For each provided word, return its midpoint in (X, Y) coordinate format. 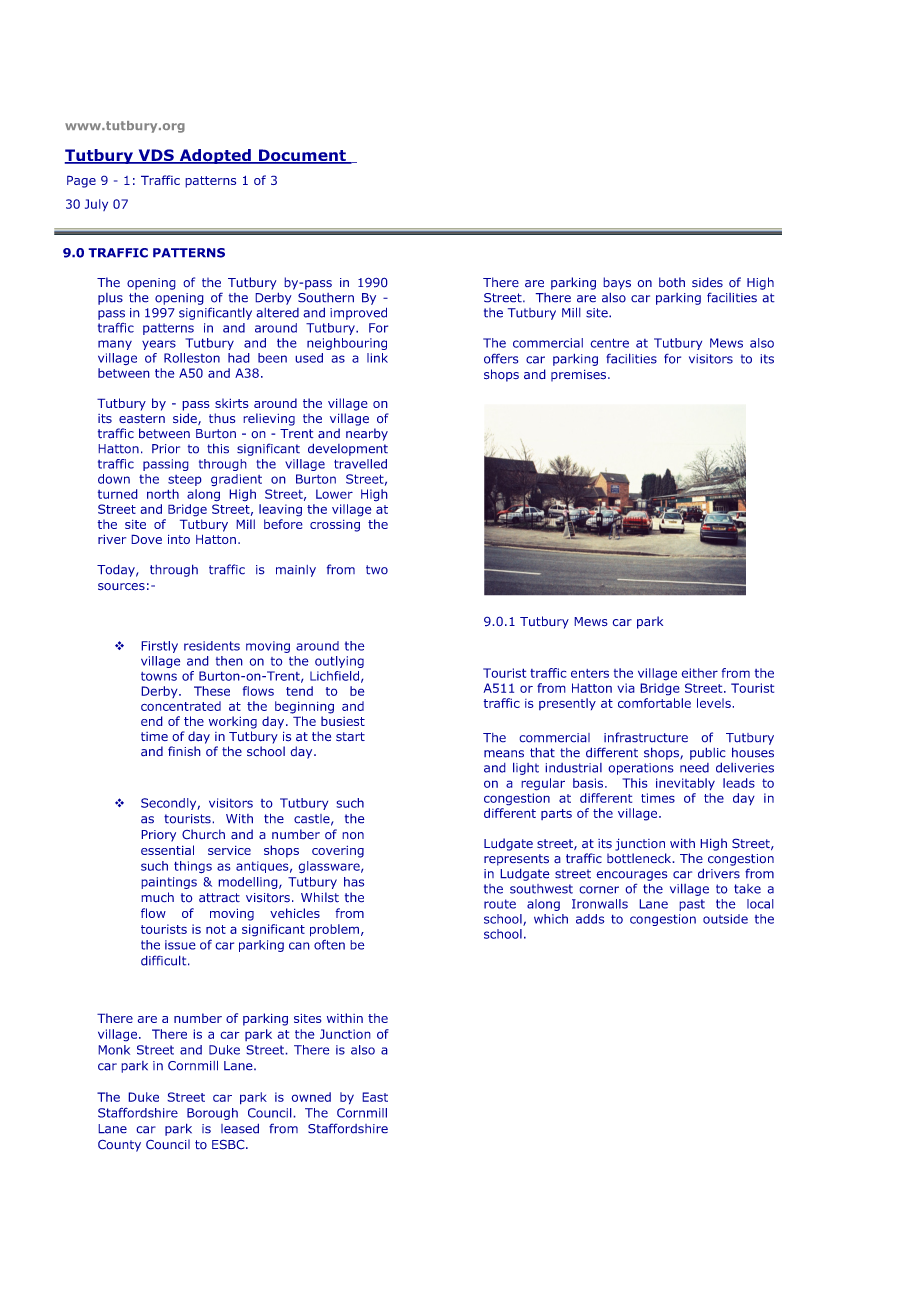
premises (580, 375)
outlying (339, 662)
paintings (169, 883)
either (699, 673)
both (672, 282)
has (354, 882)
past (692, 905)
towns (159, 676)
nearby (367, 434)
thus (222, 418)
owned (311, 1097)
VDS (156, 156)
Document (302, 156)
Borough (212, 1114)
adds (590, 919)
